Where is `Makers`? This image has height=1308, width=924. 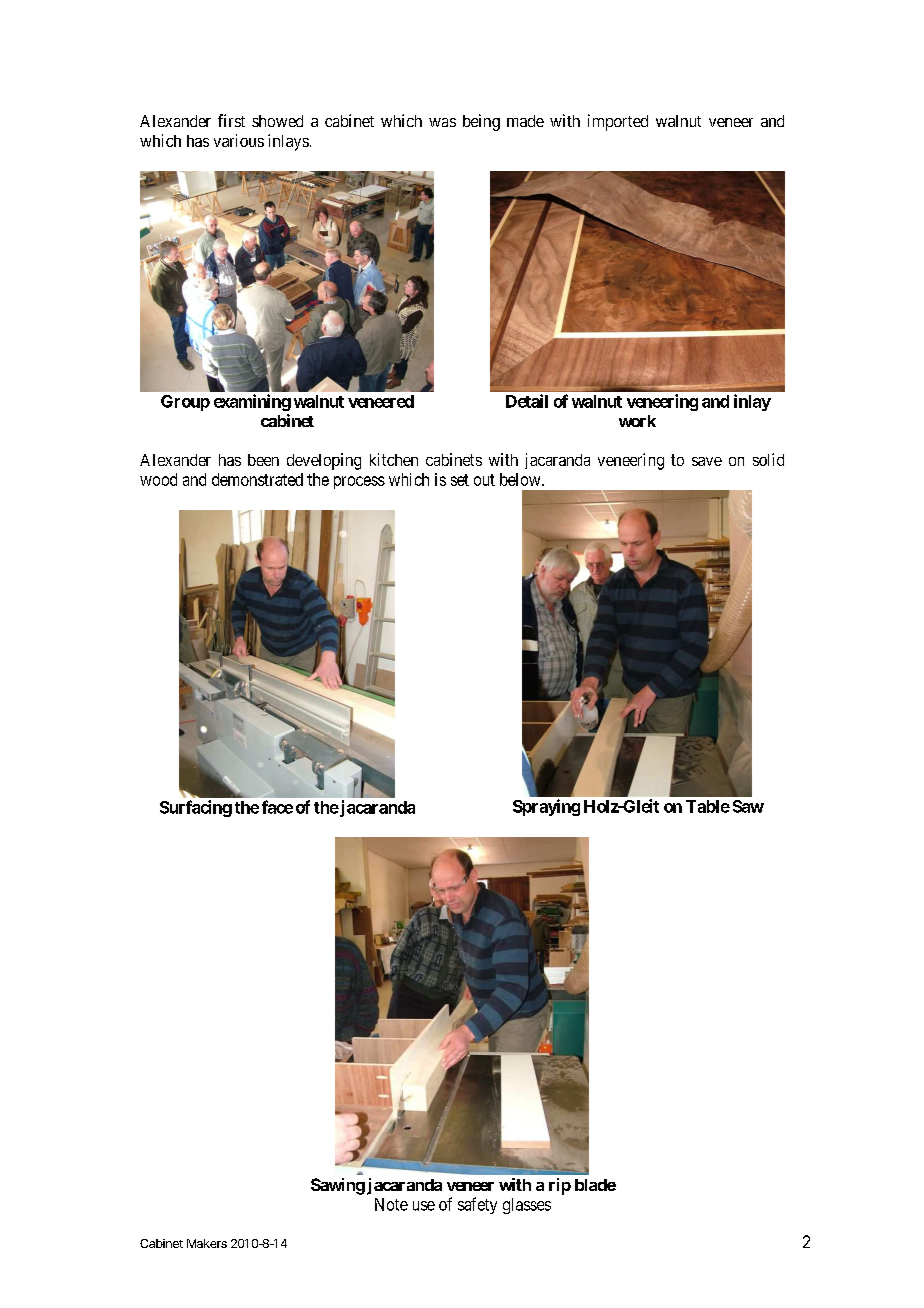 Makers is located at coordinates (207, 1243).
